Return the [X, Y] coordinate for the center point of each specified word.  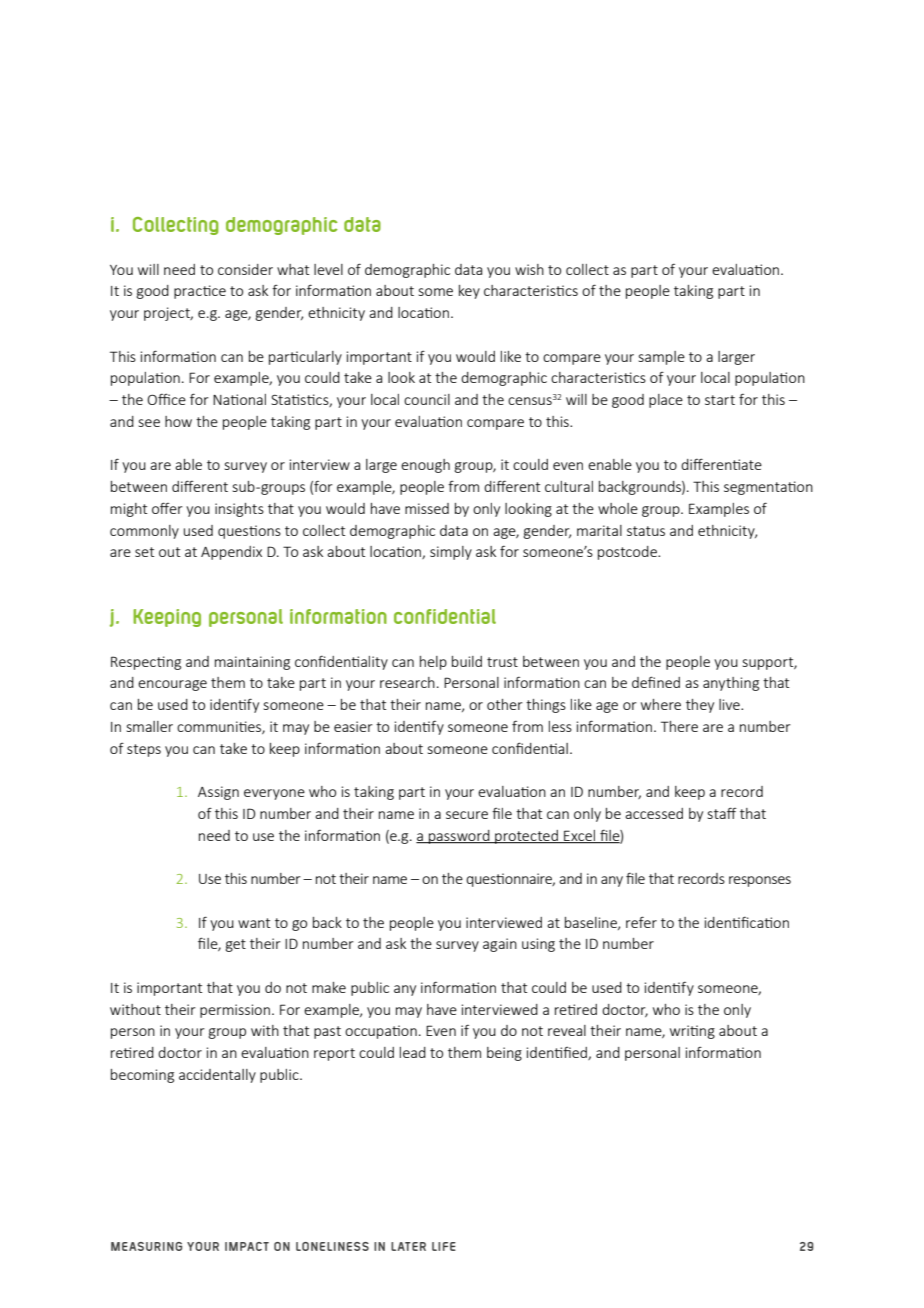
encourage [172, 685]
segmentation [768, 488]
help [433, 663]
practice [200, 292]
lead [413, 1052]
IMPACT [247, 1246]
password [459, 837]
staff [722, 813]
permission [235, 1011]
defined [656, 682]
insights [239, 510]
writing [692, 1032]
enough [425, 466]
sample [662, 358]
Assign [218, 793]
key [469, 292]
